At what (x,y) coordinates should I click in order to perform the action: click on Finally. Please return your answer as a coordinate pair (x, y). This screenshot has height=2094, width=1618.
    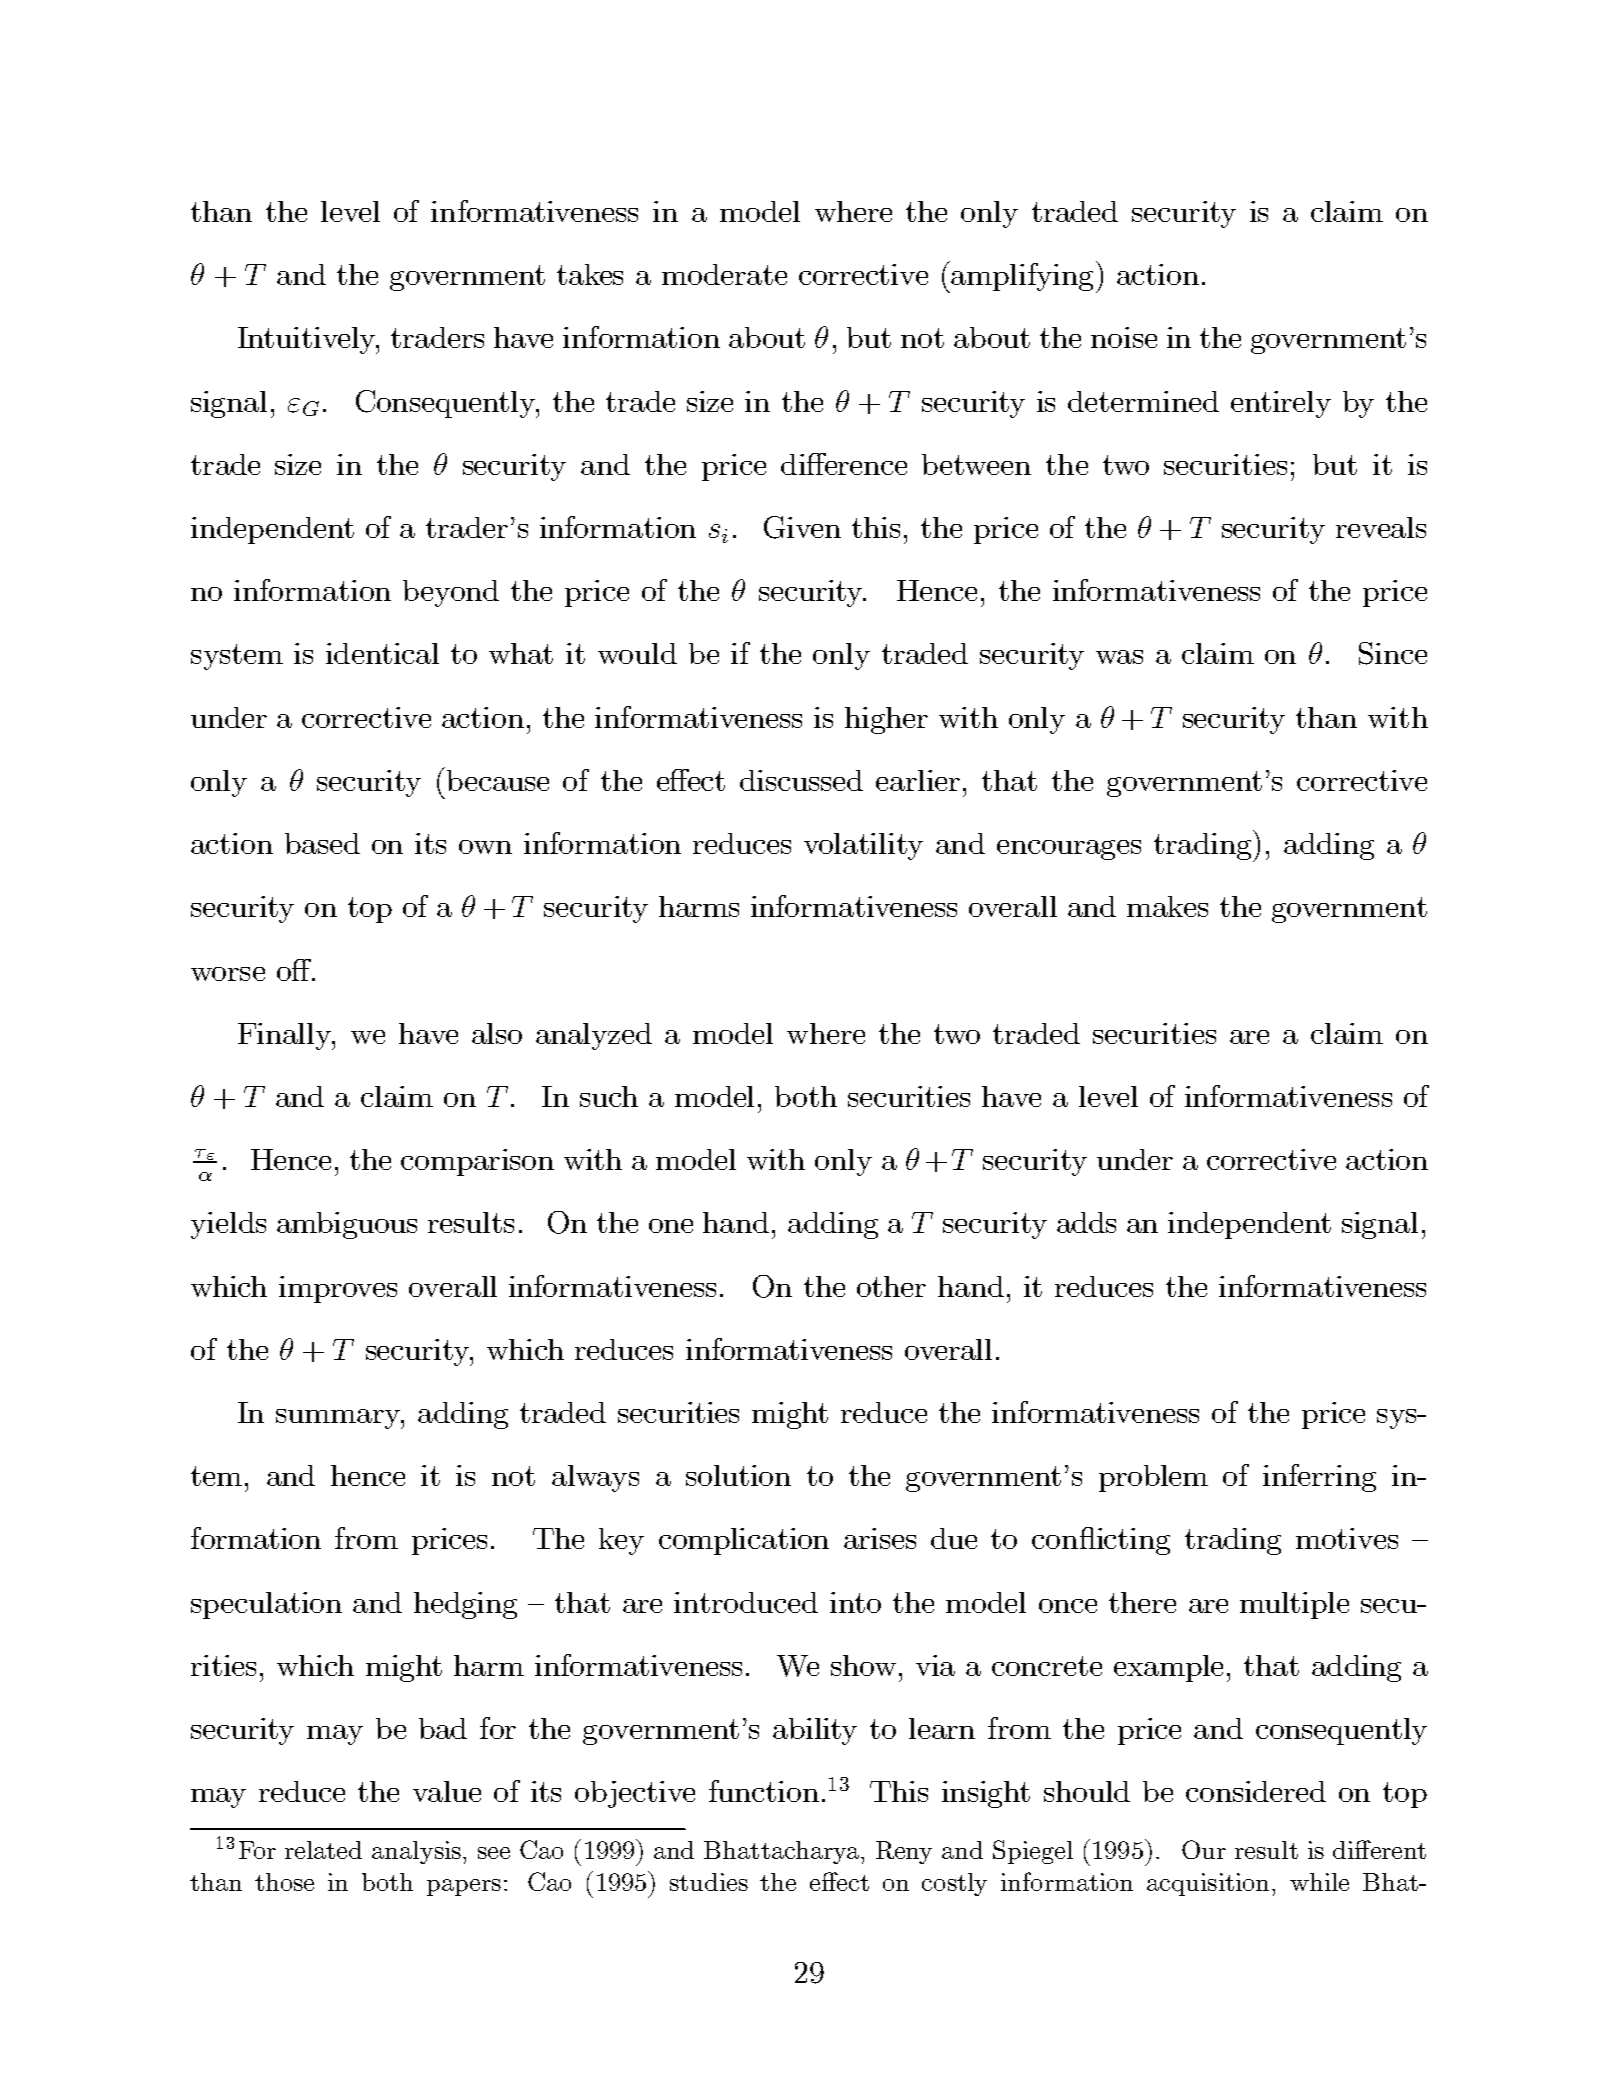
    Looking at the image, I should click on (286, 1036).
